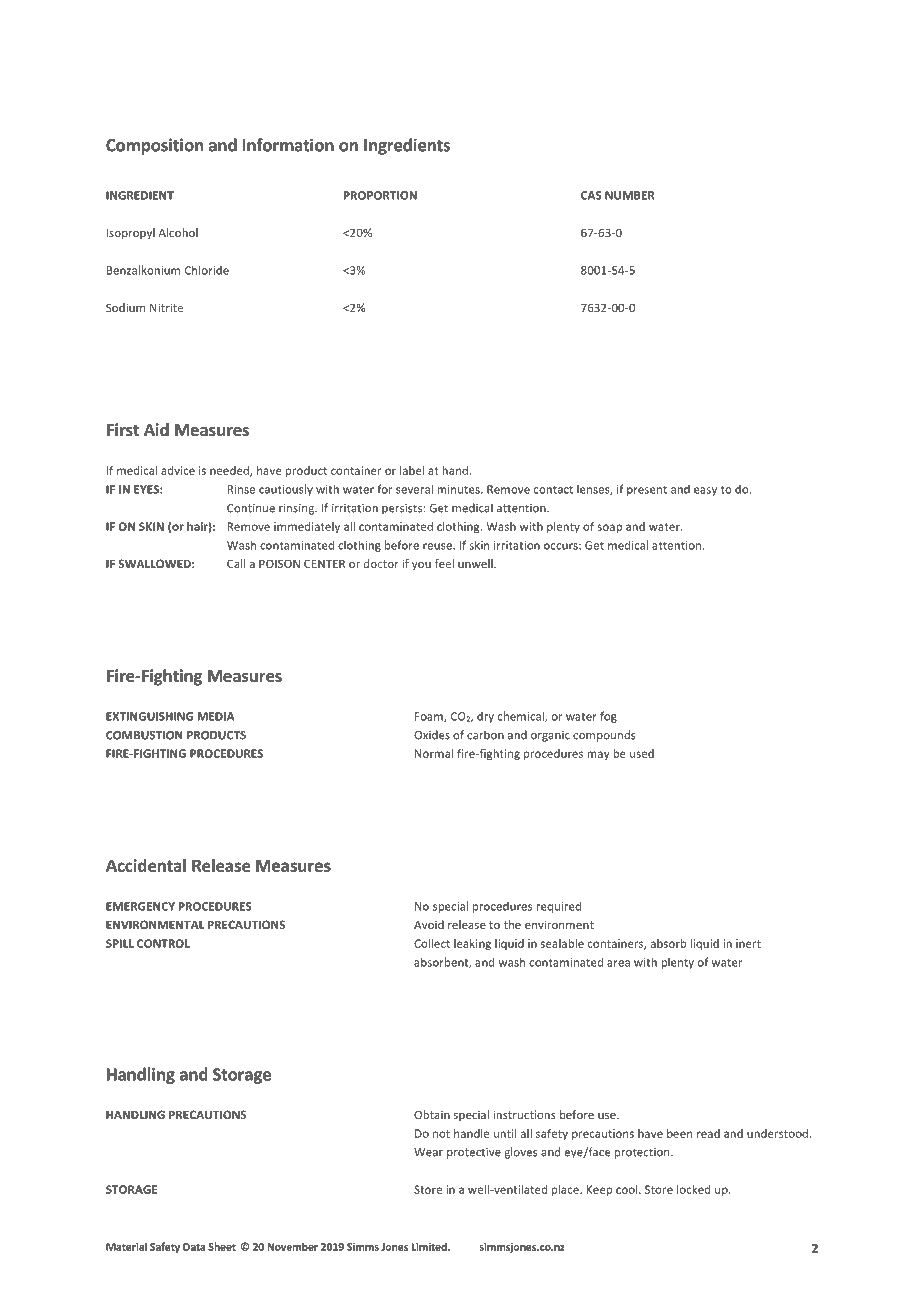 The image size is (924, 1309). Describe the element at coordinates (642, 753) in the screenshot. I see `used` at that location.
